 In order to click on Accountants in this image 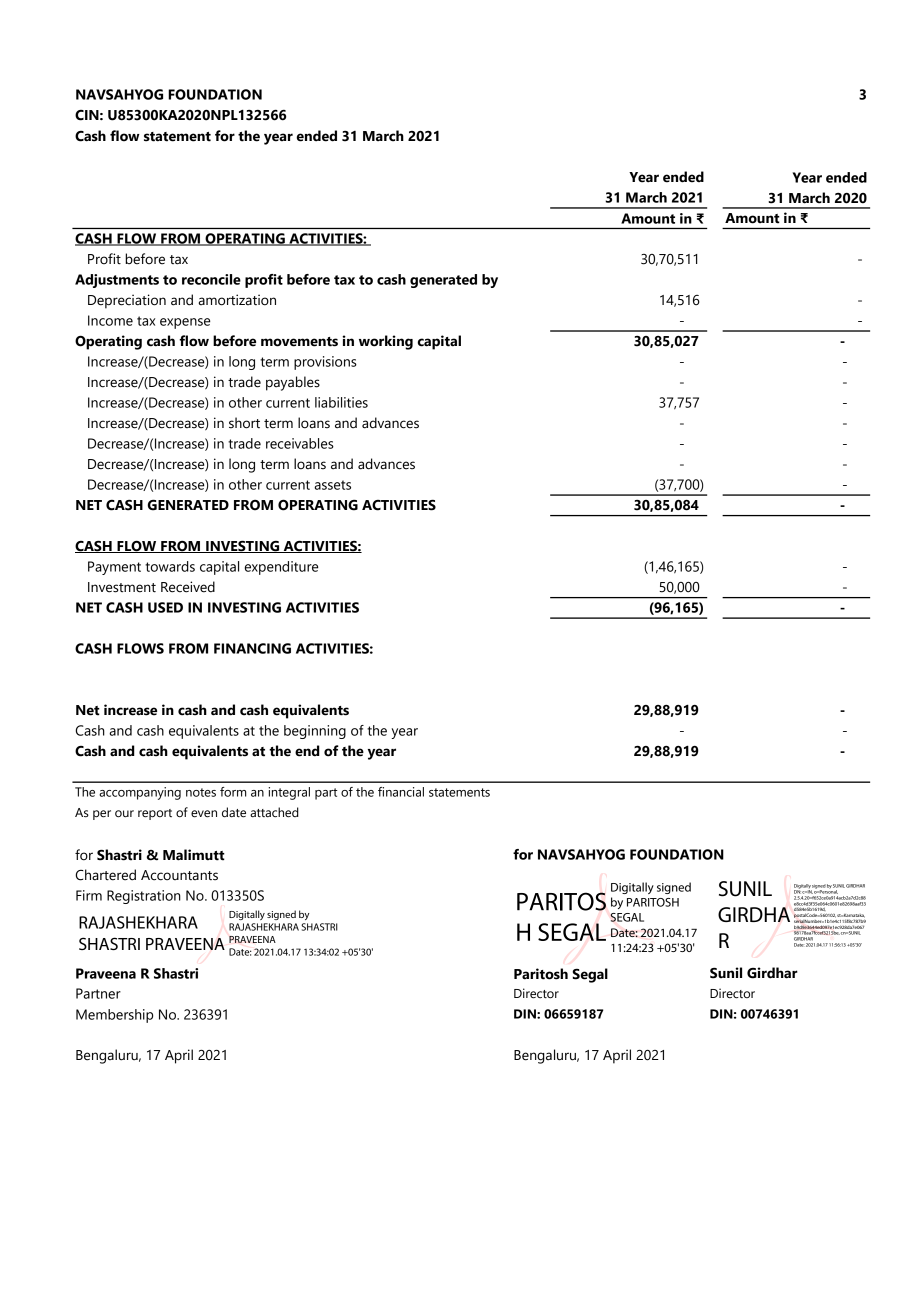, I will do `click(179, 875)`.
